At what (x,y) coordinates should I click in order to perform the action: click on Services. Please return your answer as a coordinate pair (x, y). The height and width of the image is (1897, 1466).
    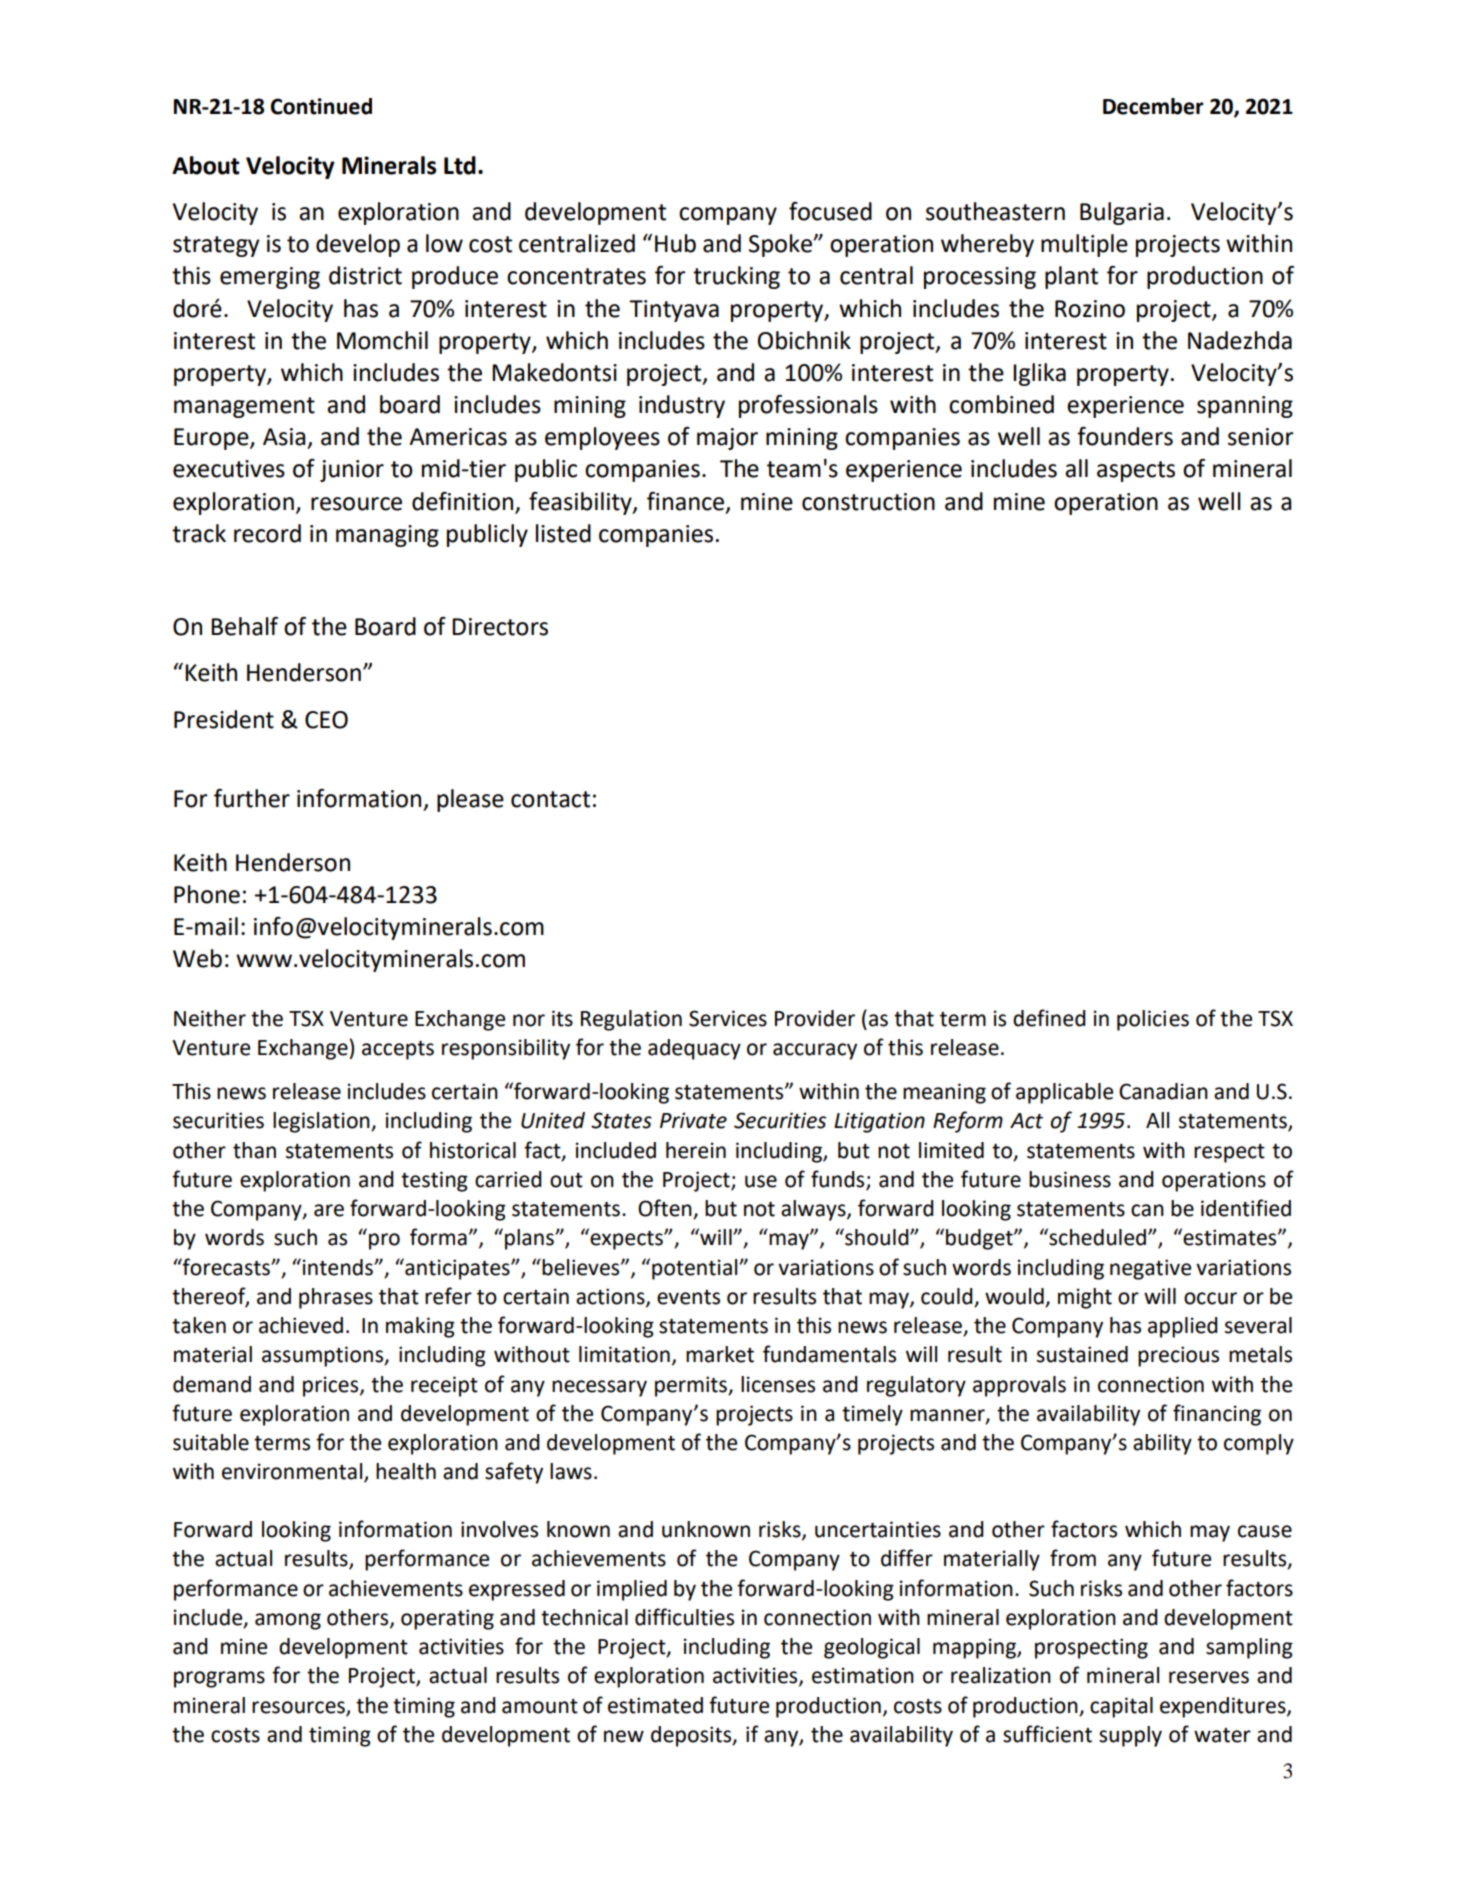
    Looking at the image, I should click on (728, 1018).
